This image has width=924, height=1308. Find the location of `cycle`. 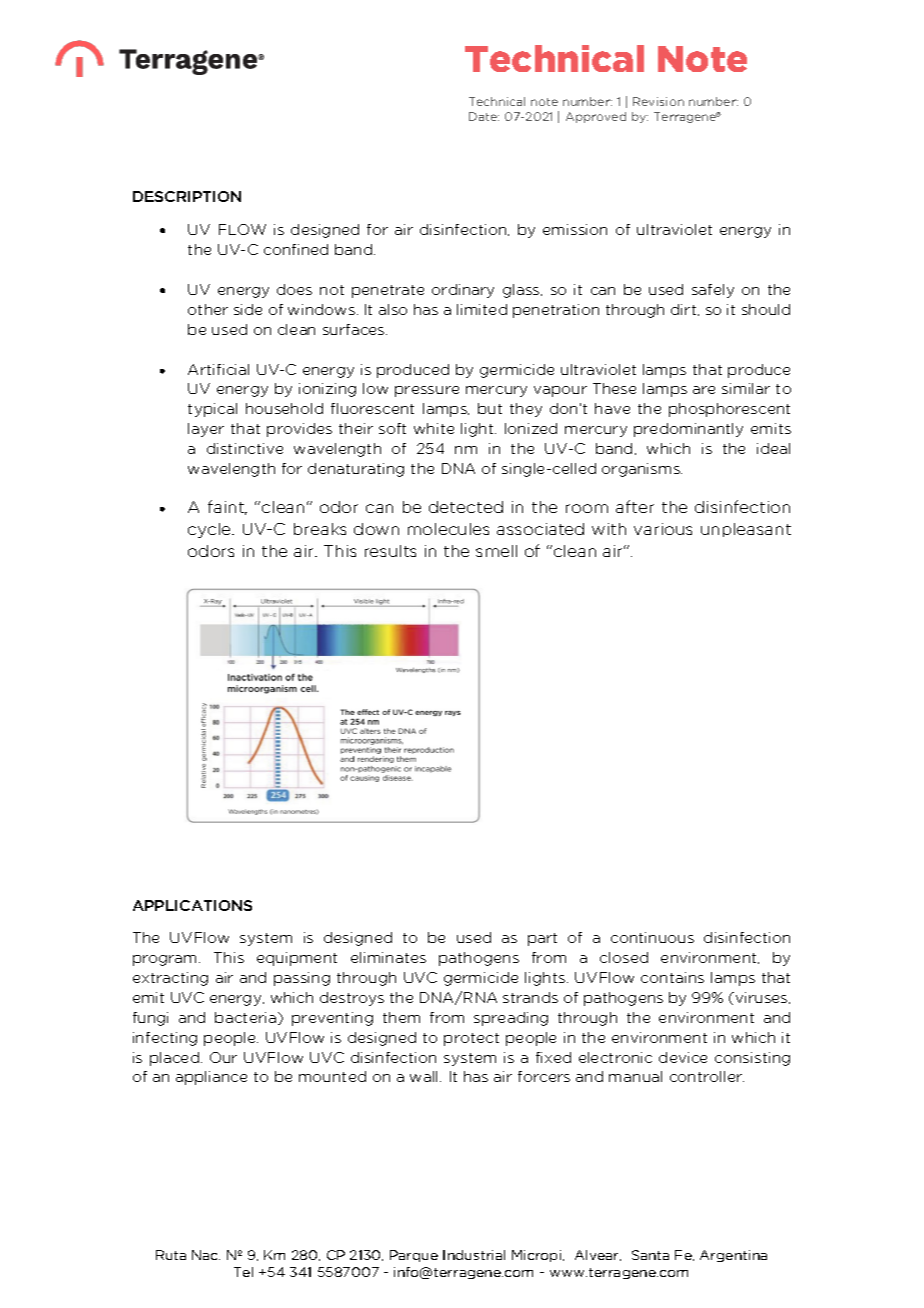

cycle is located at coordinates (210, 530).
